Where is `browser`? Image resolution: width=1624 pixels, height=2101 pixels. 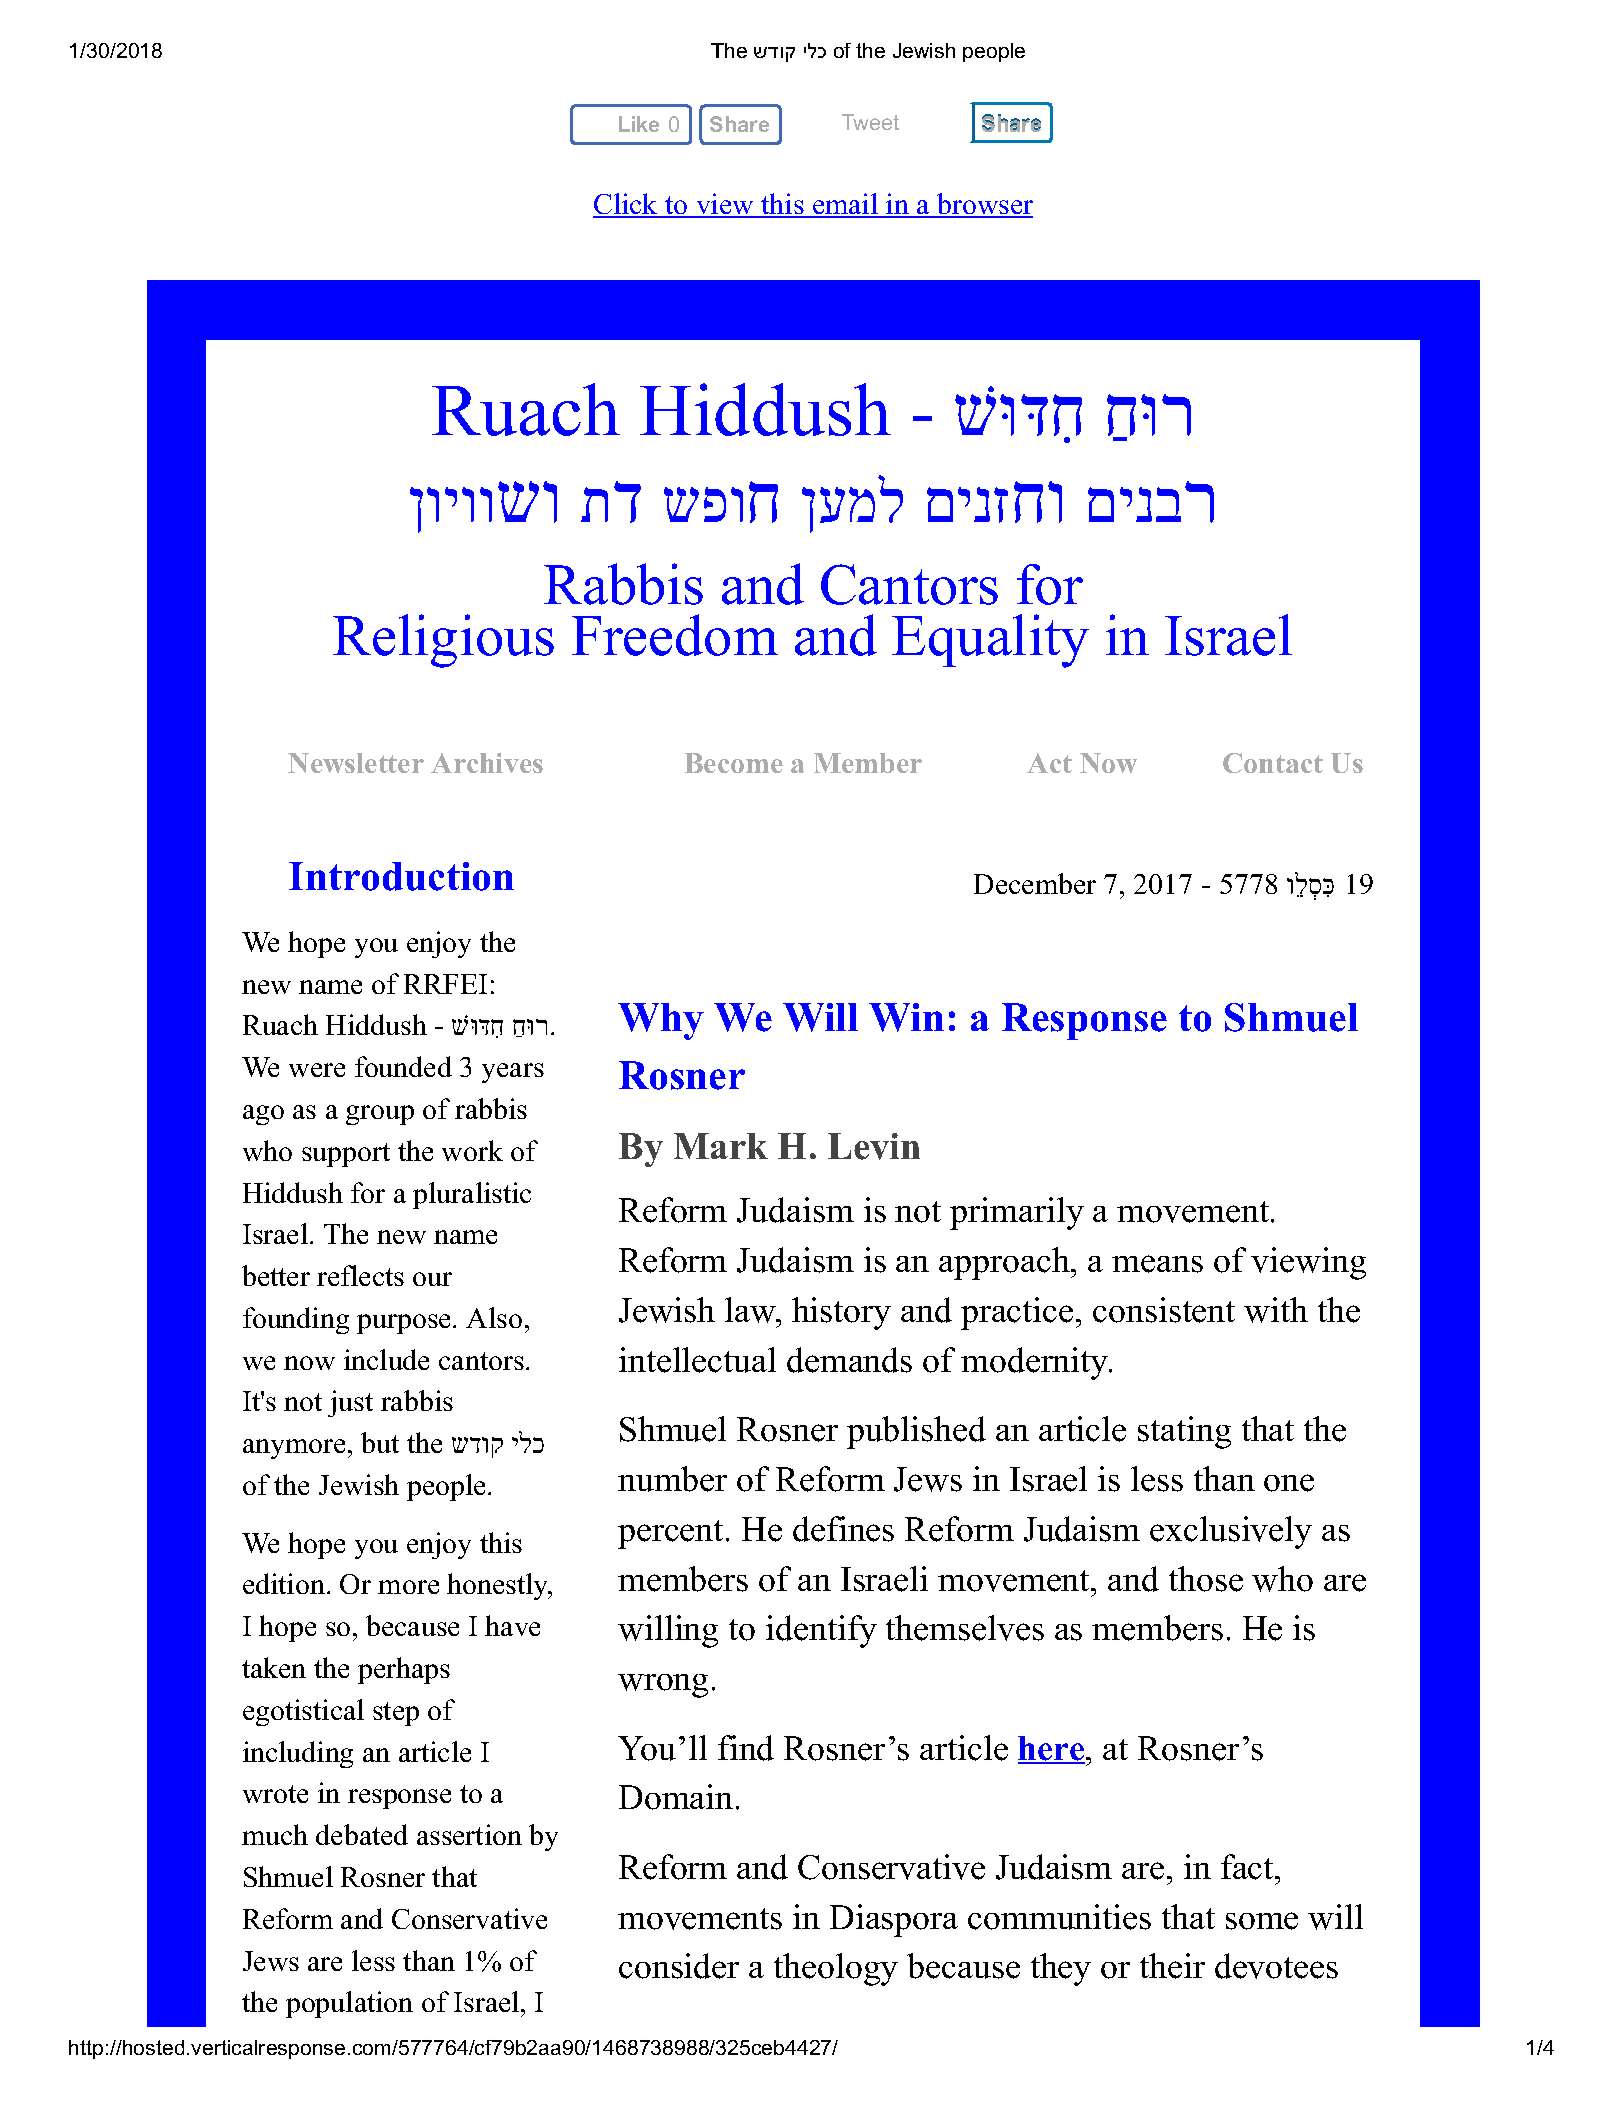
browser is located at coordinates (983, 205).
